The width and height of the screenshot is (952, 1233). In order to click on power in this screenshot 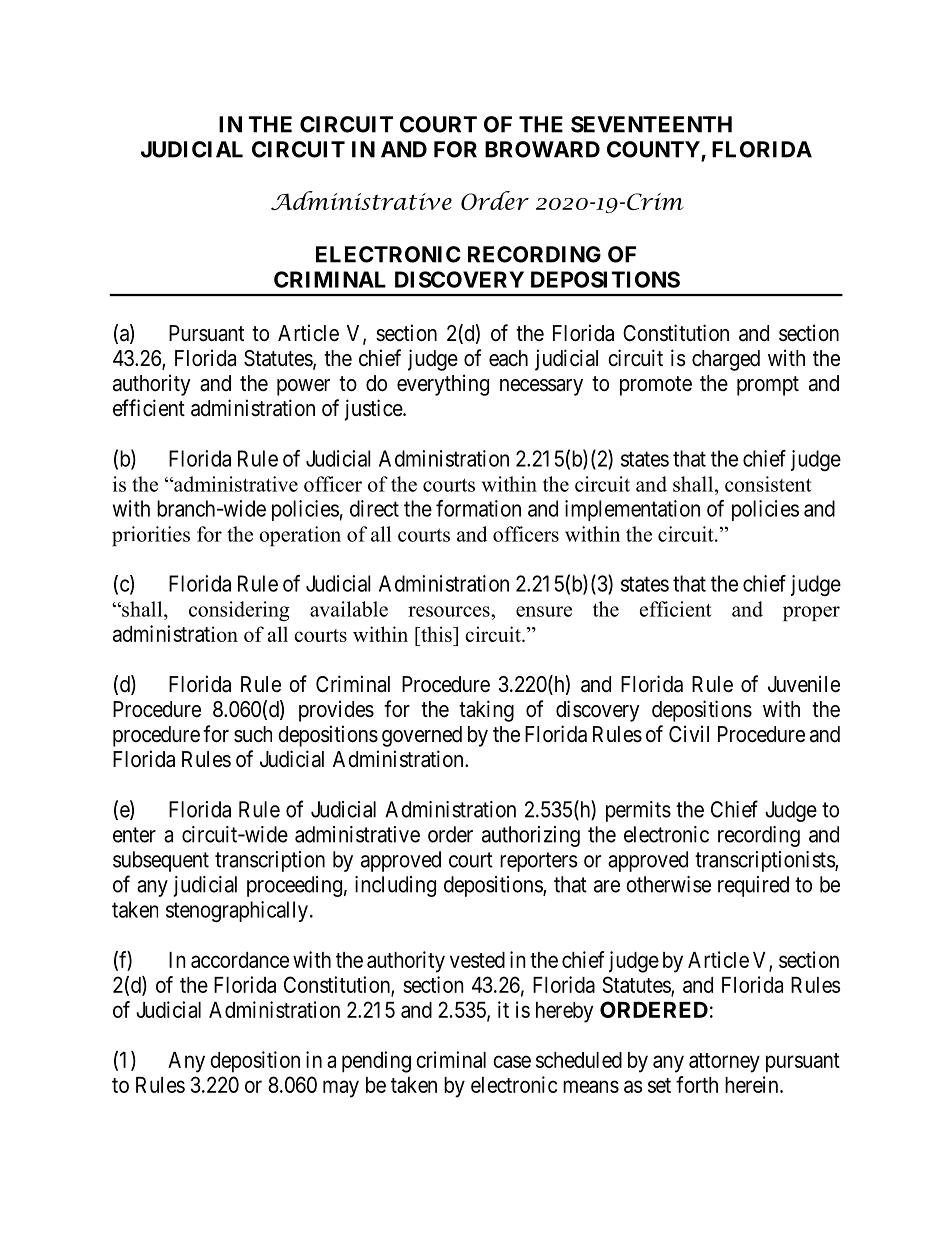, I will do `click(303, 387)`.
